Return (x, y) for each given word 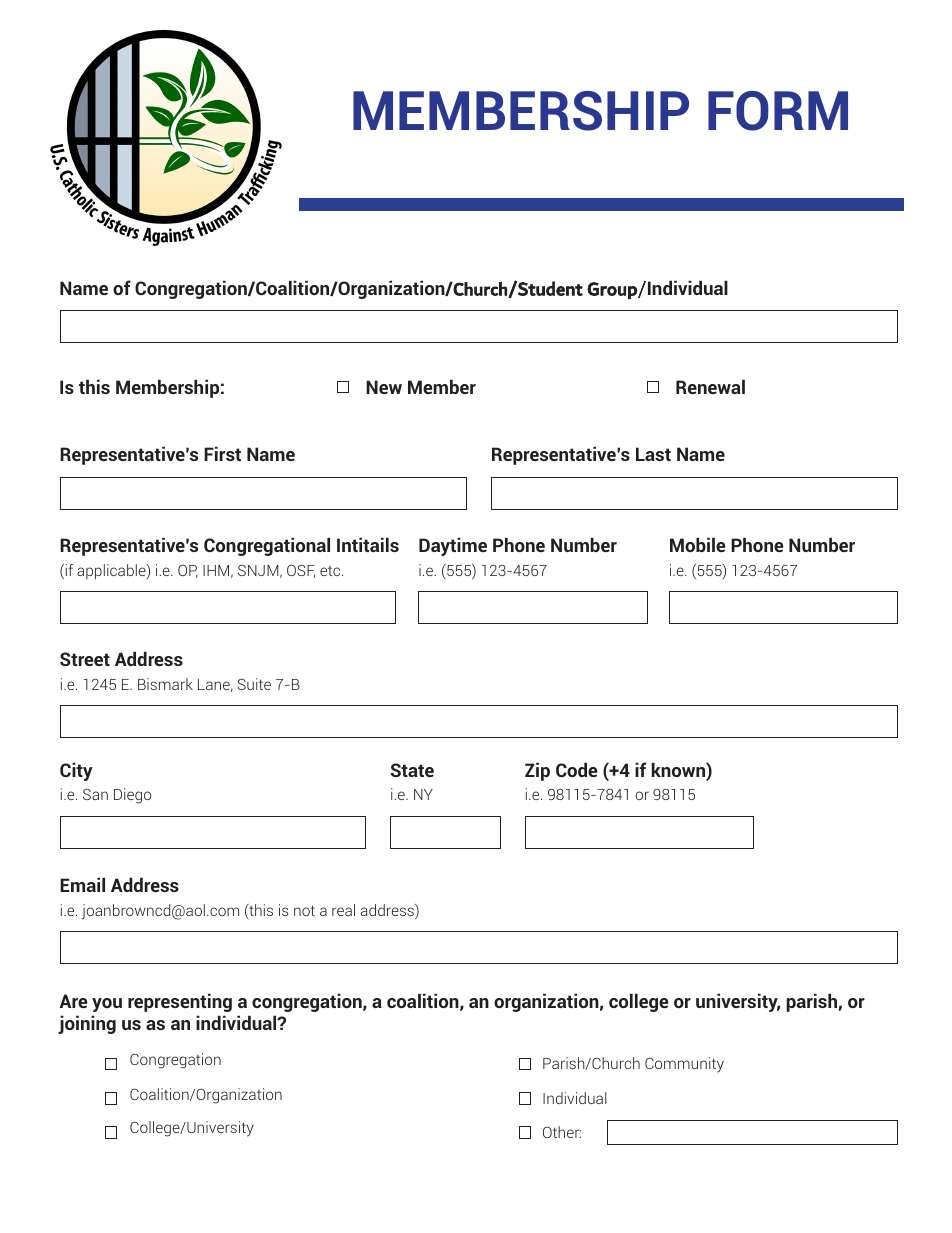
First (222, 453)
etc (331, 571)
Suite (254, 684)
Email (82, 884)
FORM (778, 111)
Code (576, 769)
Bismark (165, 684)
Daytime (453, 546)
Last (653, 454)
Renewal (710, 386)
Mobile (697, 544)
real (343, 910)
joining (87, 1024)
